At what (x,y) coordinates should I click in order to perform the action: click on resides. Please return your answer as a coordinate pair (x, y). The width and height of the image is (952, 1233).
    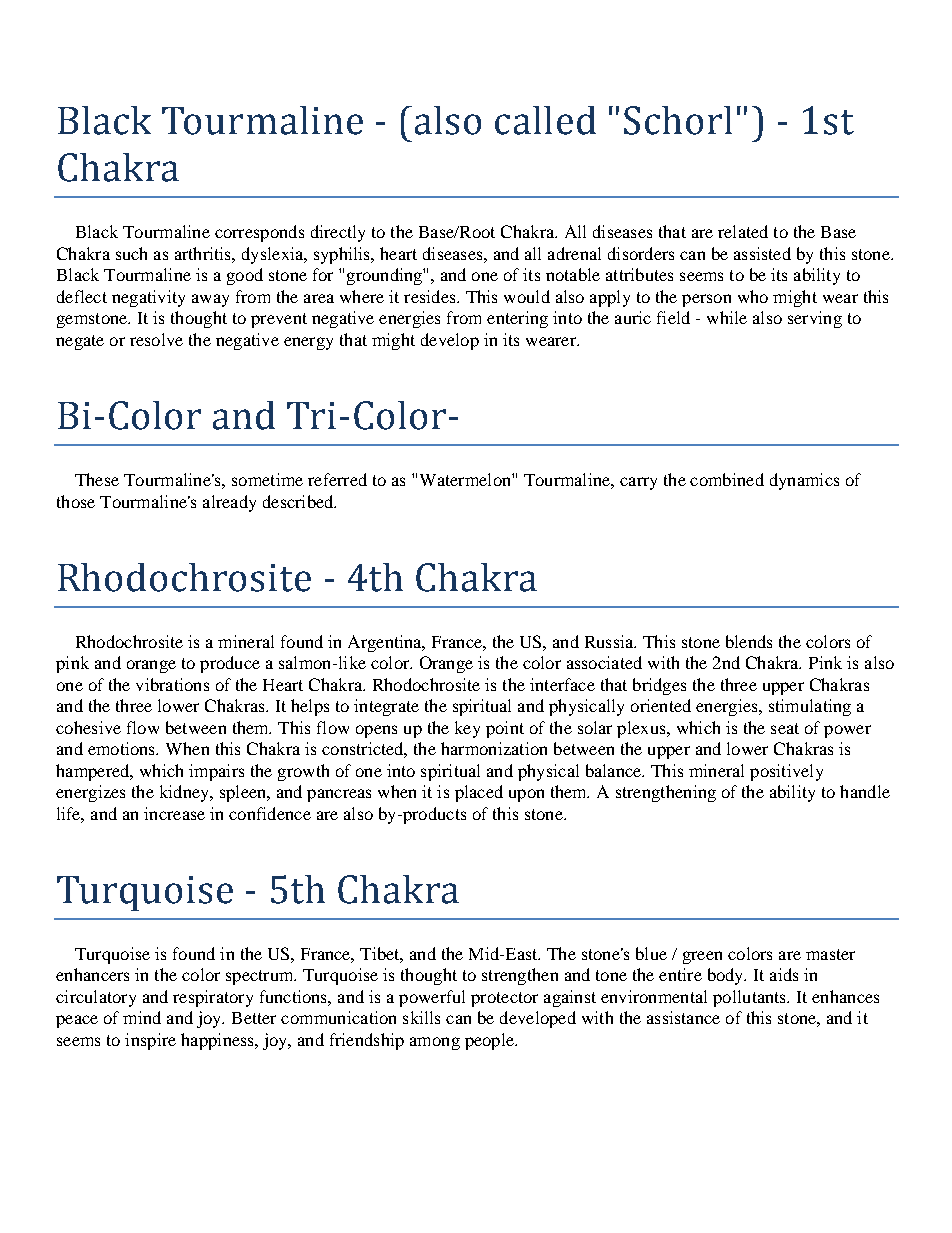
    Looking at the image, I should click on (431, 296).
